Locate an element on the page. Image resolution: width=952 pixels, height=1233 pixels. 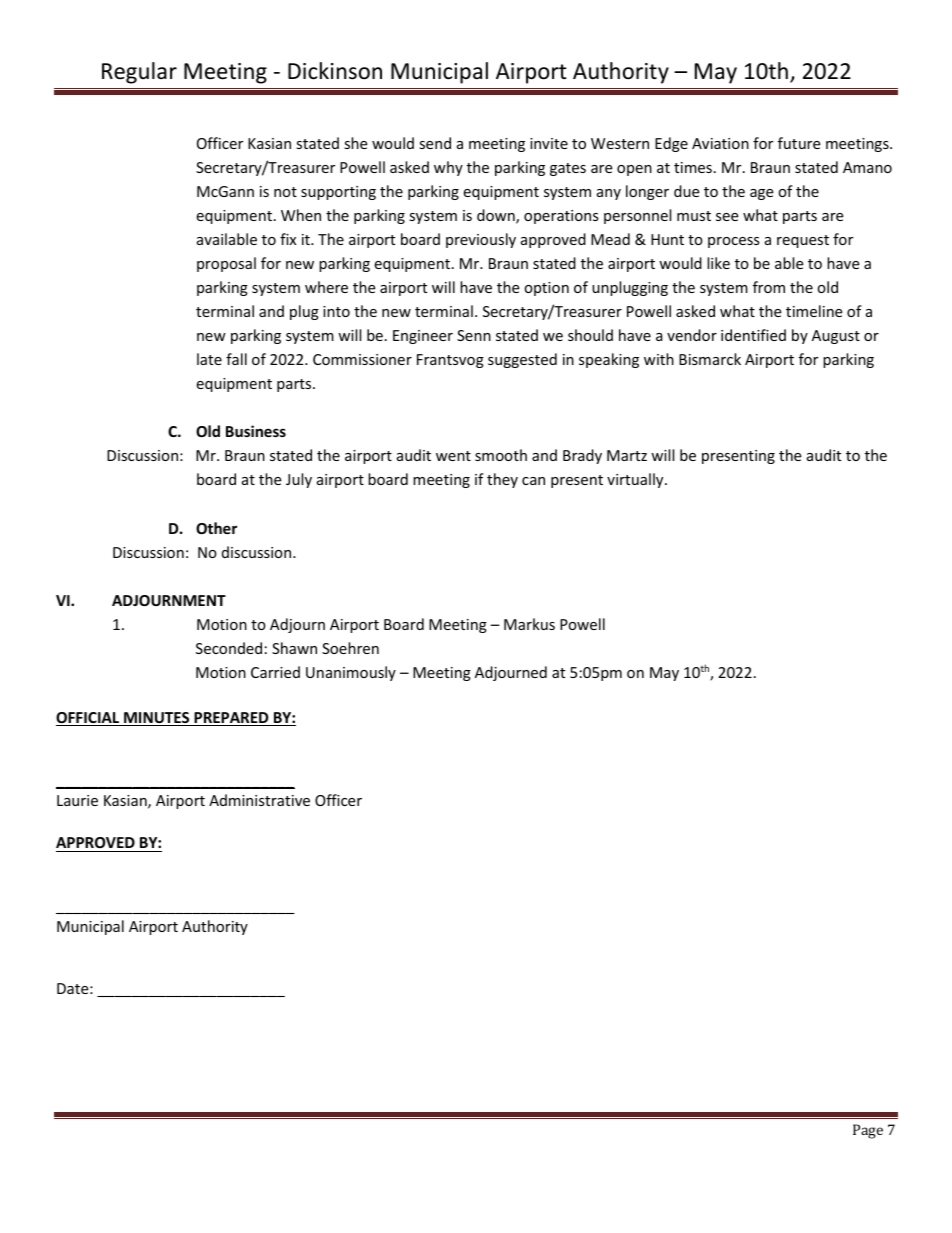
virtually is located at coordinates (636, 480).
